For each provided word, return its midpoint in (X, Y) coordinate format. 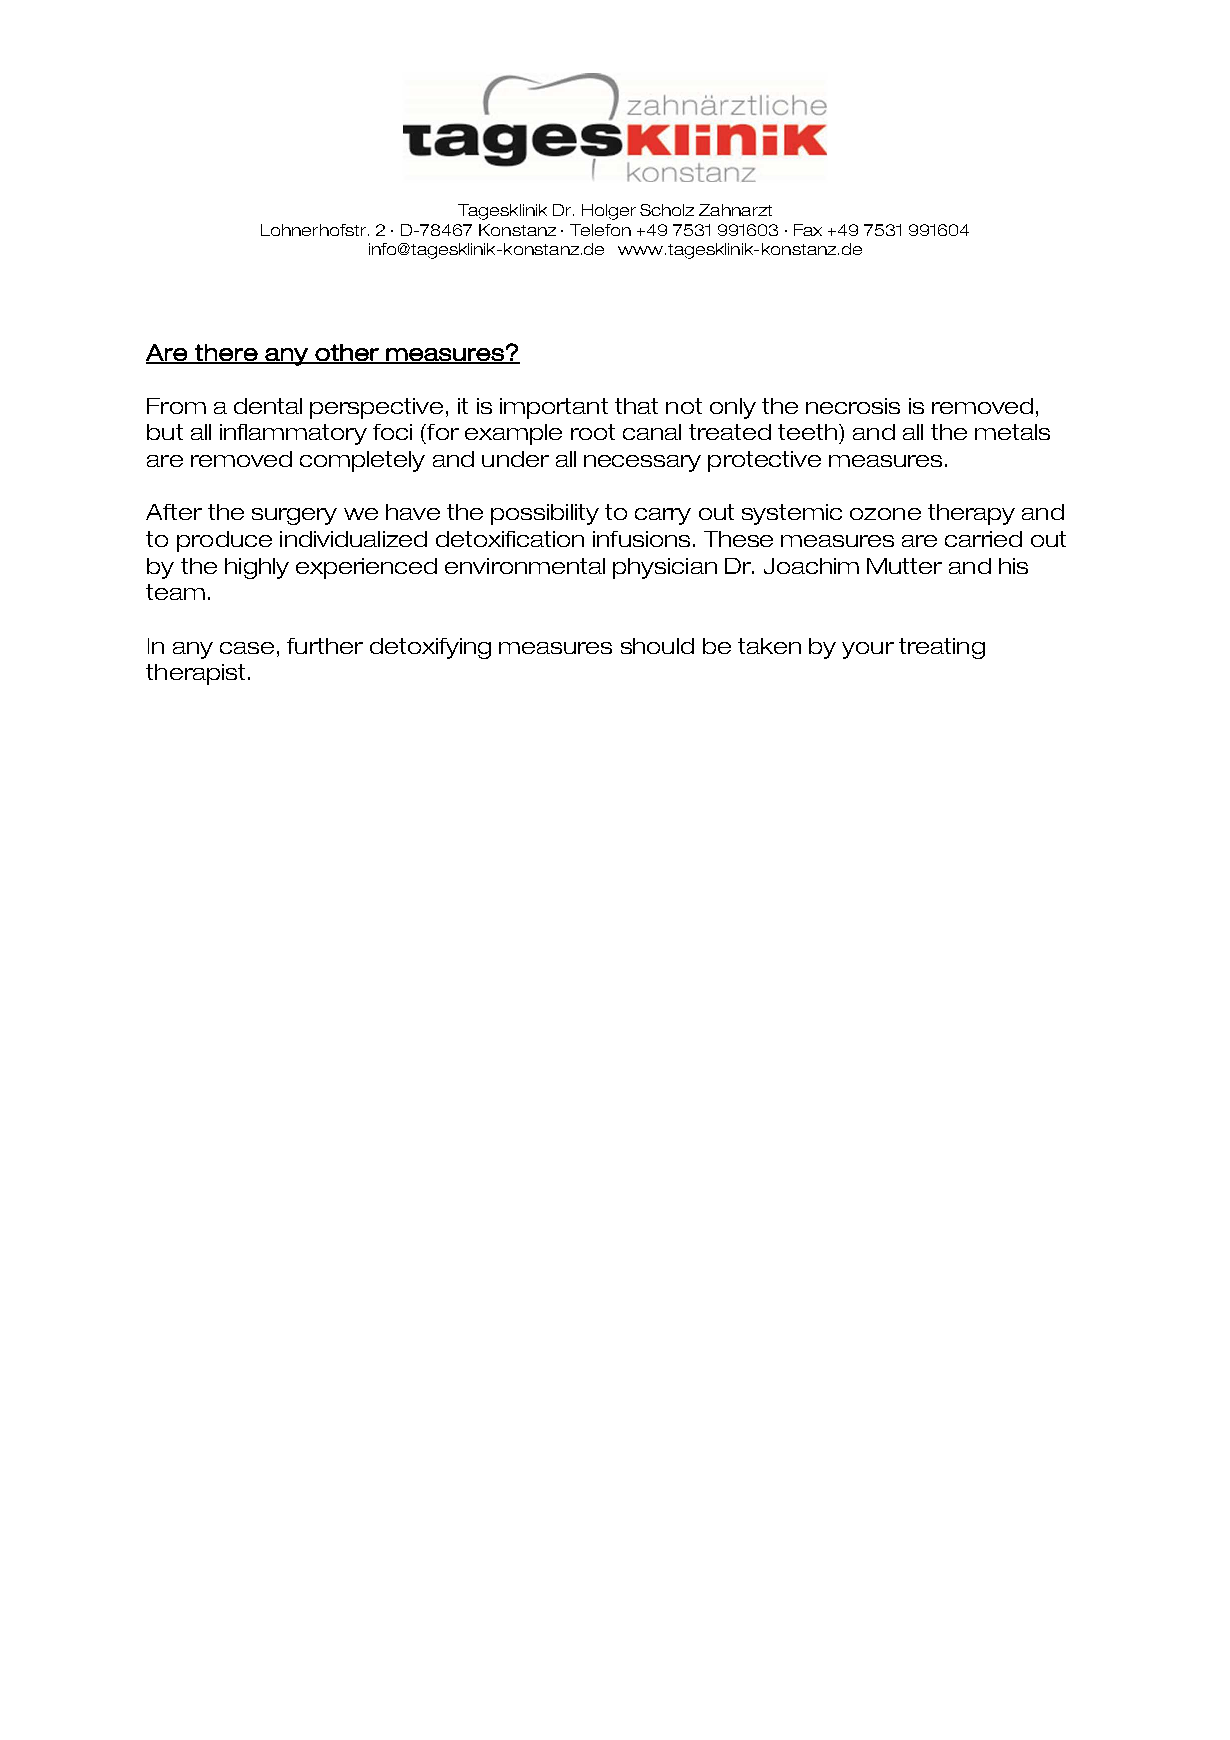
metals (1012, 432)
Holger (609, 212)
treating (942, 648)
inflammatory (293, 434)
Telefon (600, 230)
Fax (808, 230)
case (247, 648)
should (657, 646)
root (593, 432)
